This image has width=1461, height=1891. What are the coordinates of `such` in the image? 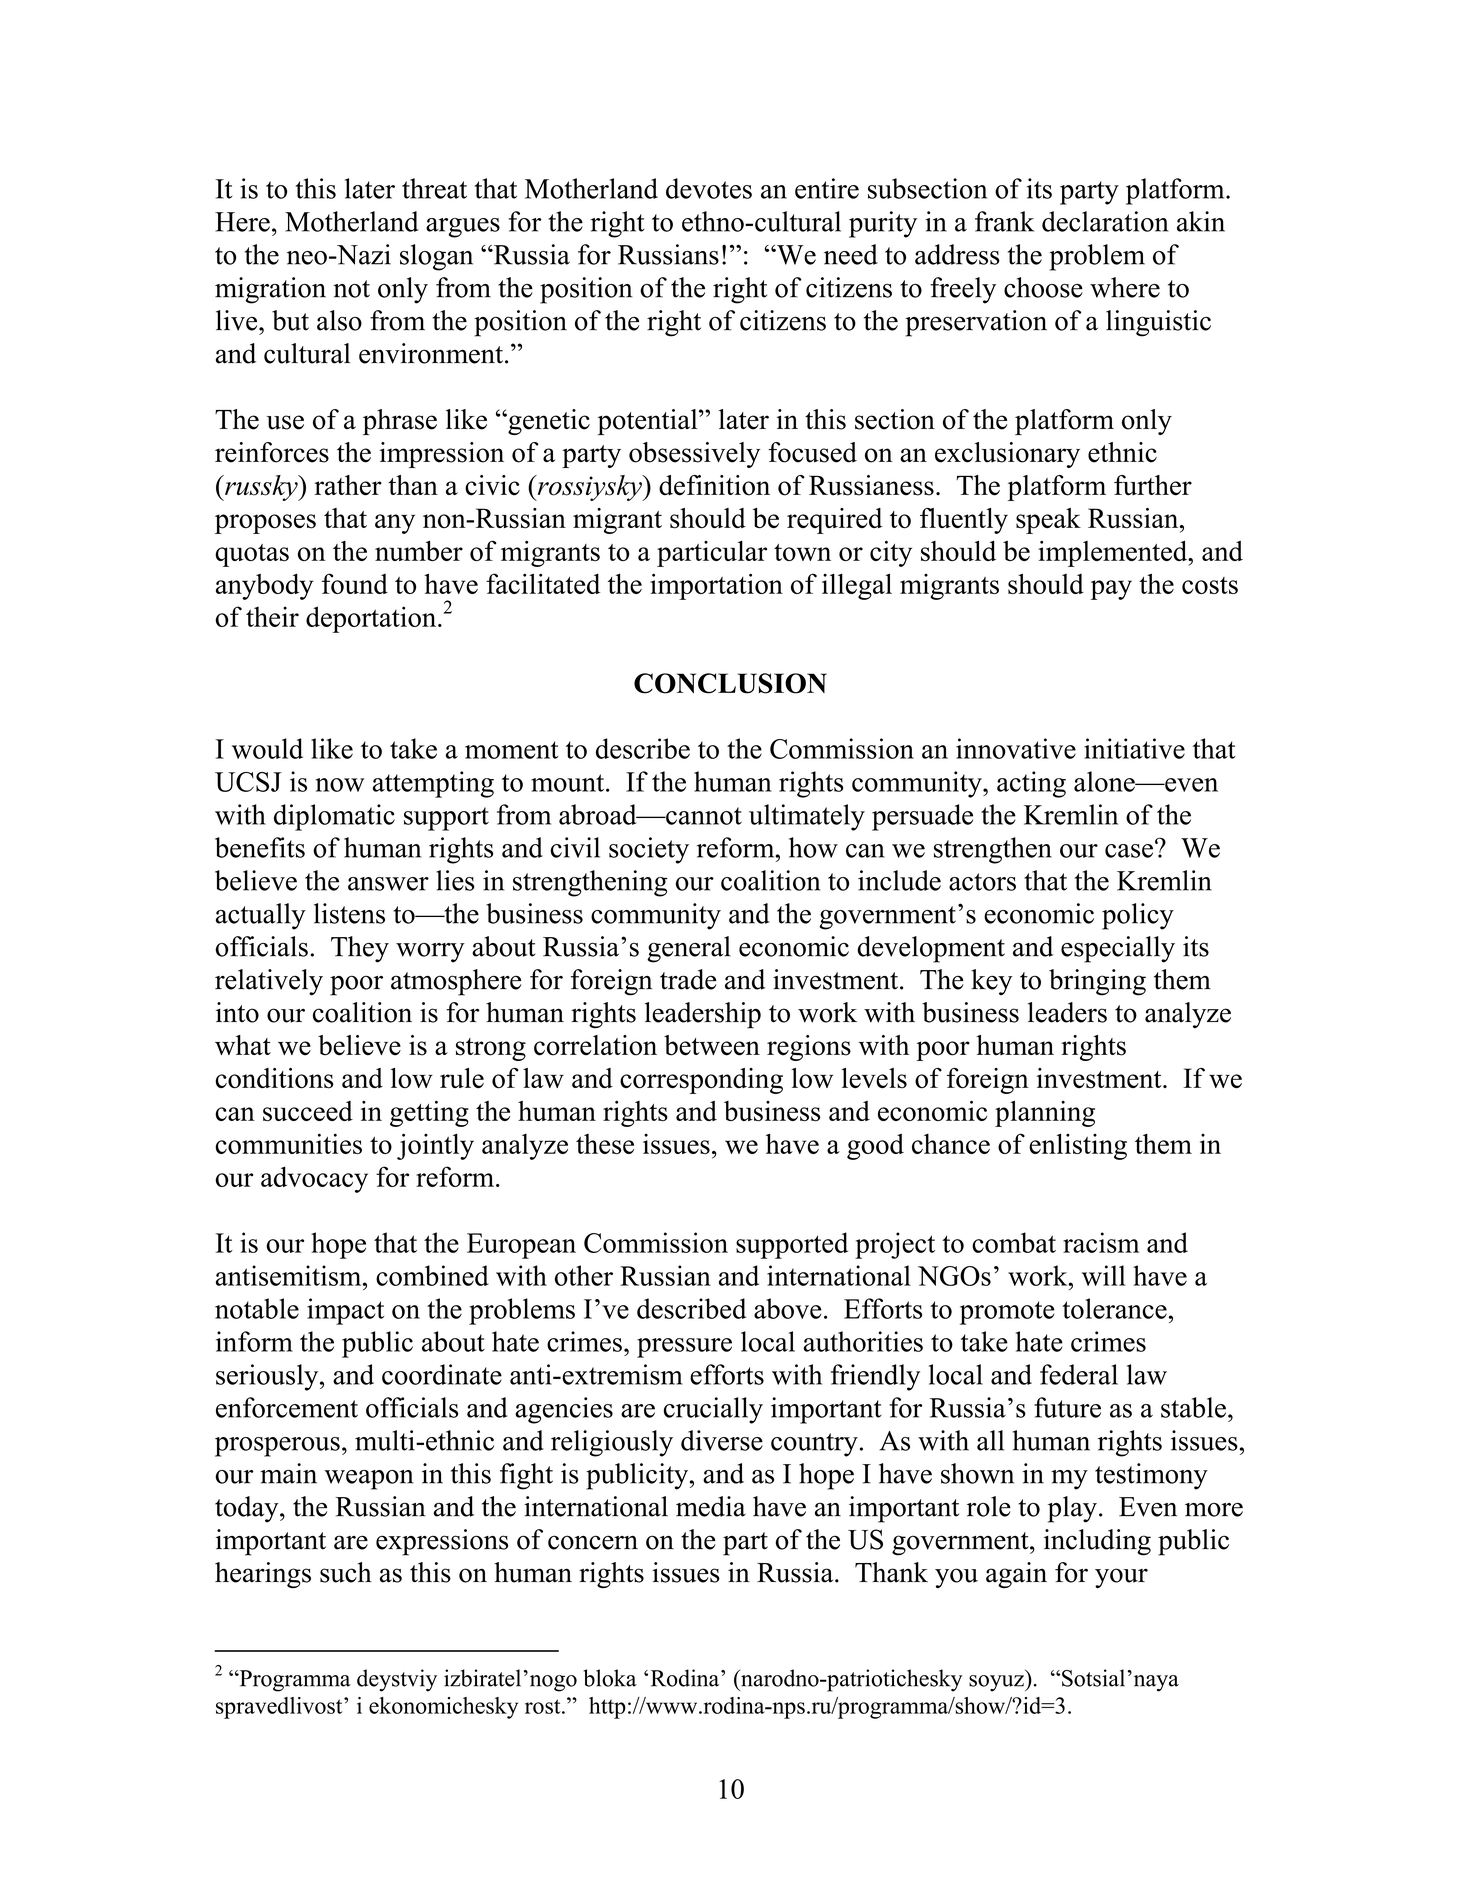 It's located at (346, 1572).
